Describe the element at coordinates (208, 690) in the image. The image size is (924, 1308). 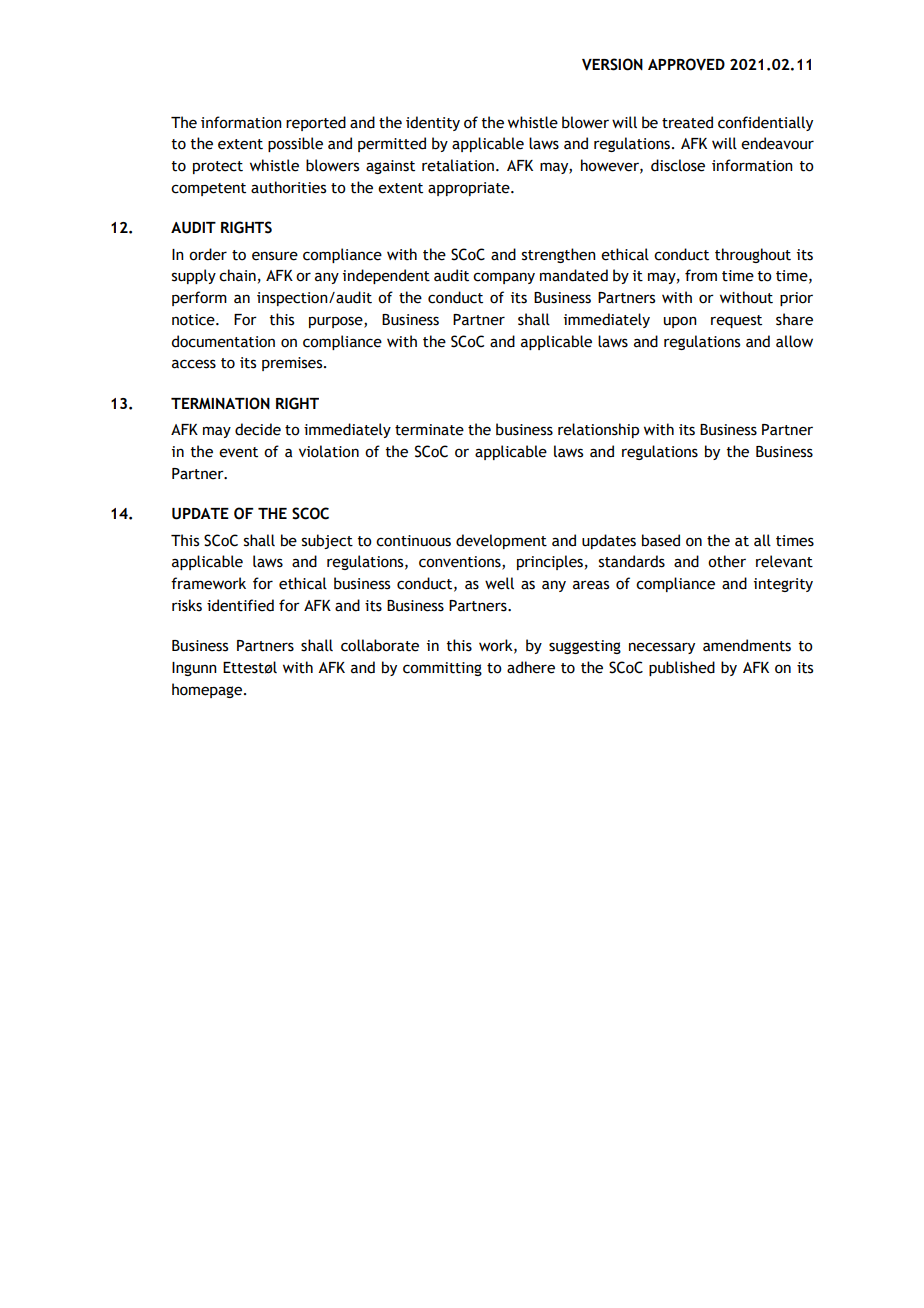
I see `homepage` at that location.
